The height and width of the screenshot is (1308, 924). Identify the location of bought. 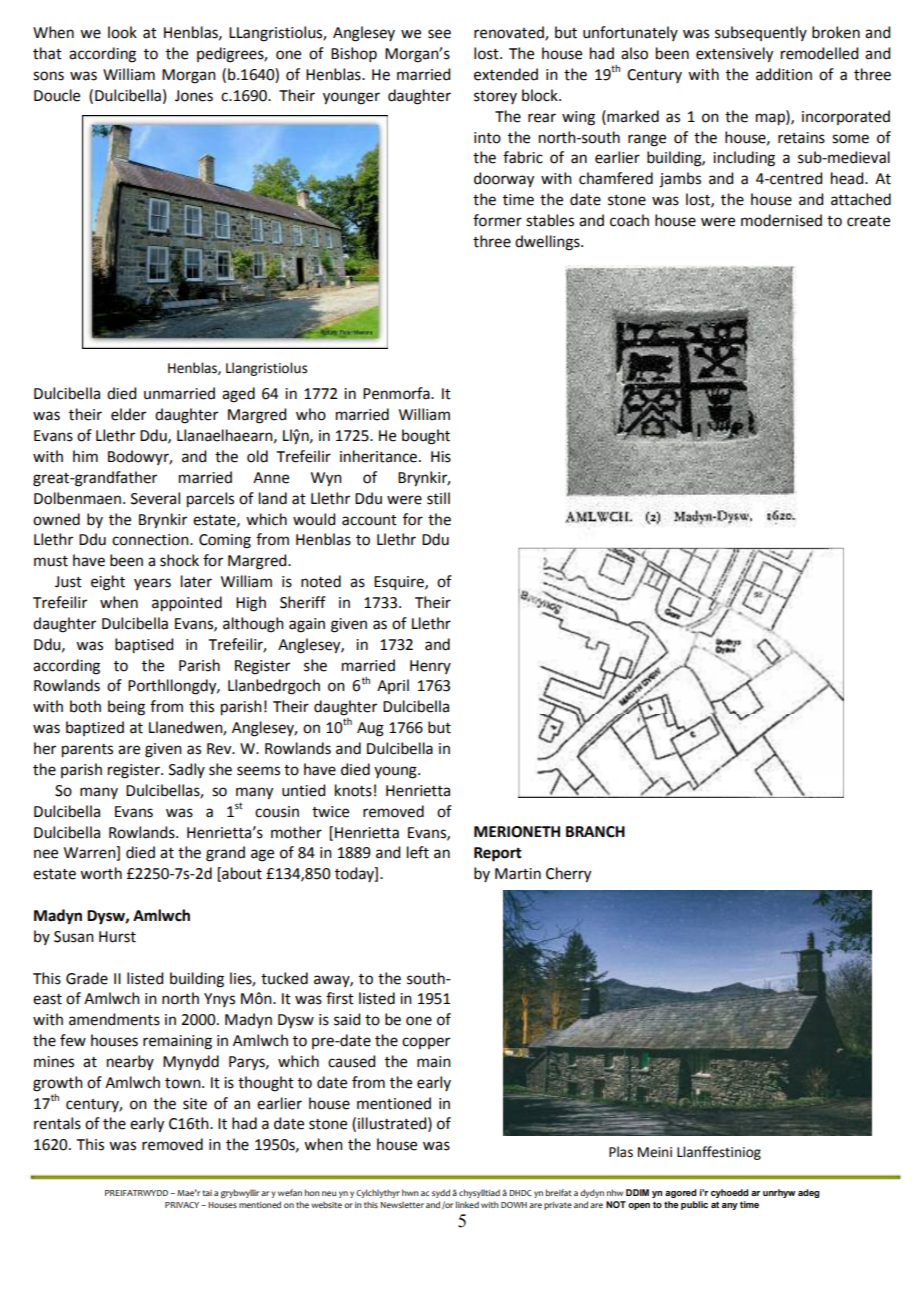
(426, 437).
